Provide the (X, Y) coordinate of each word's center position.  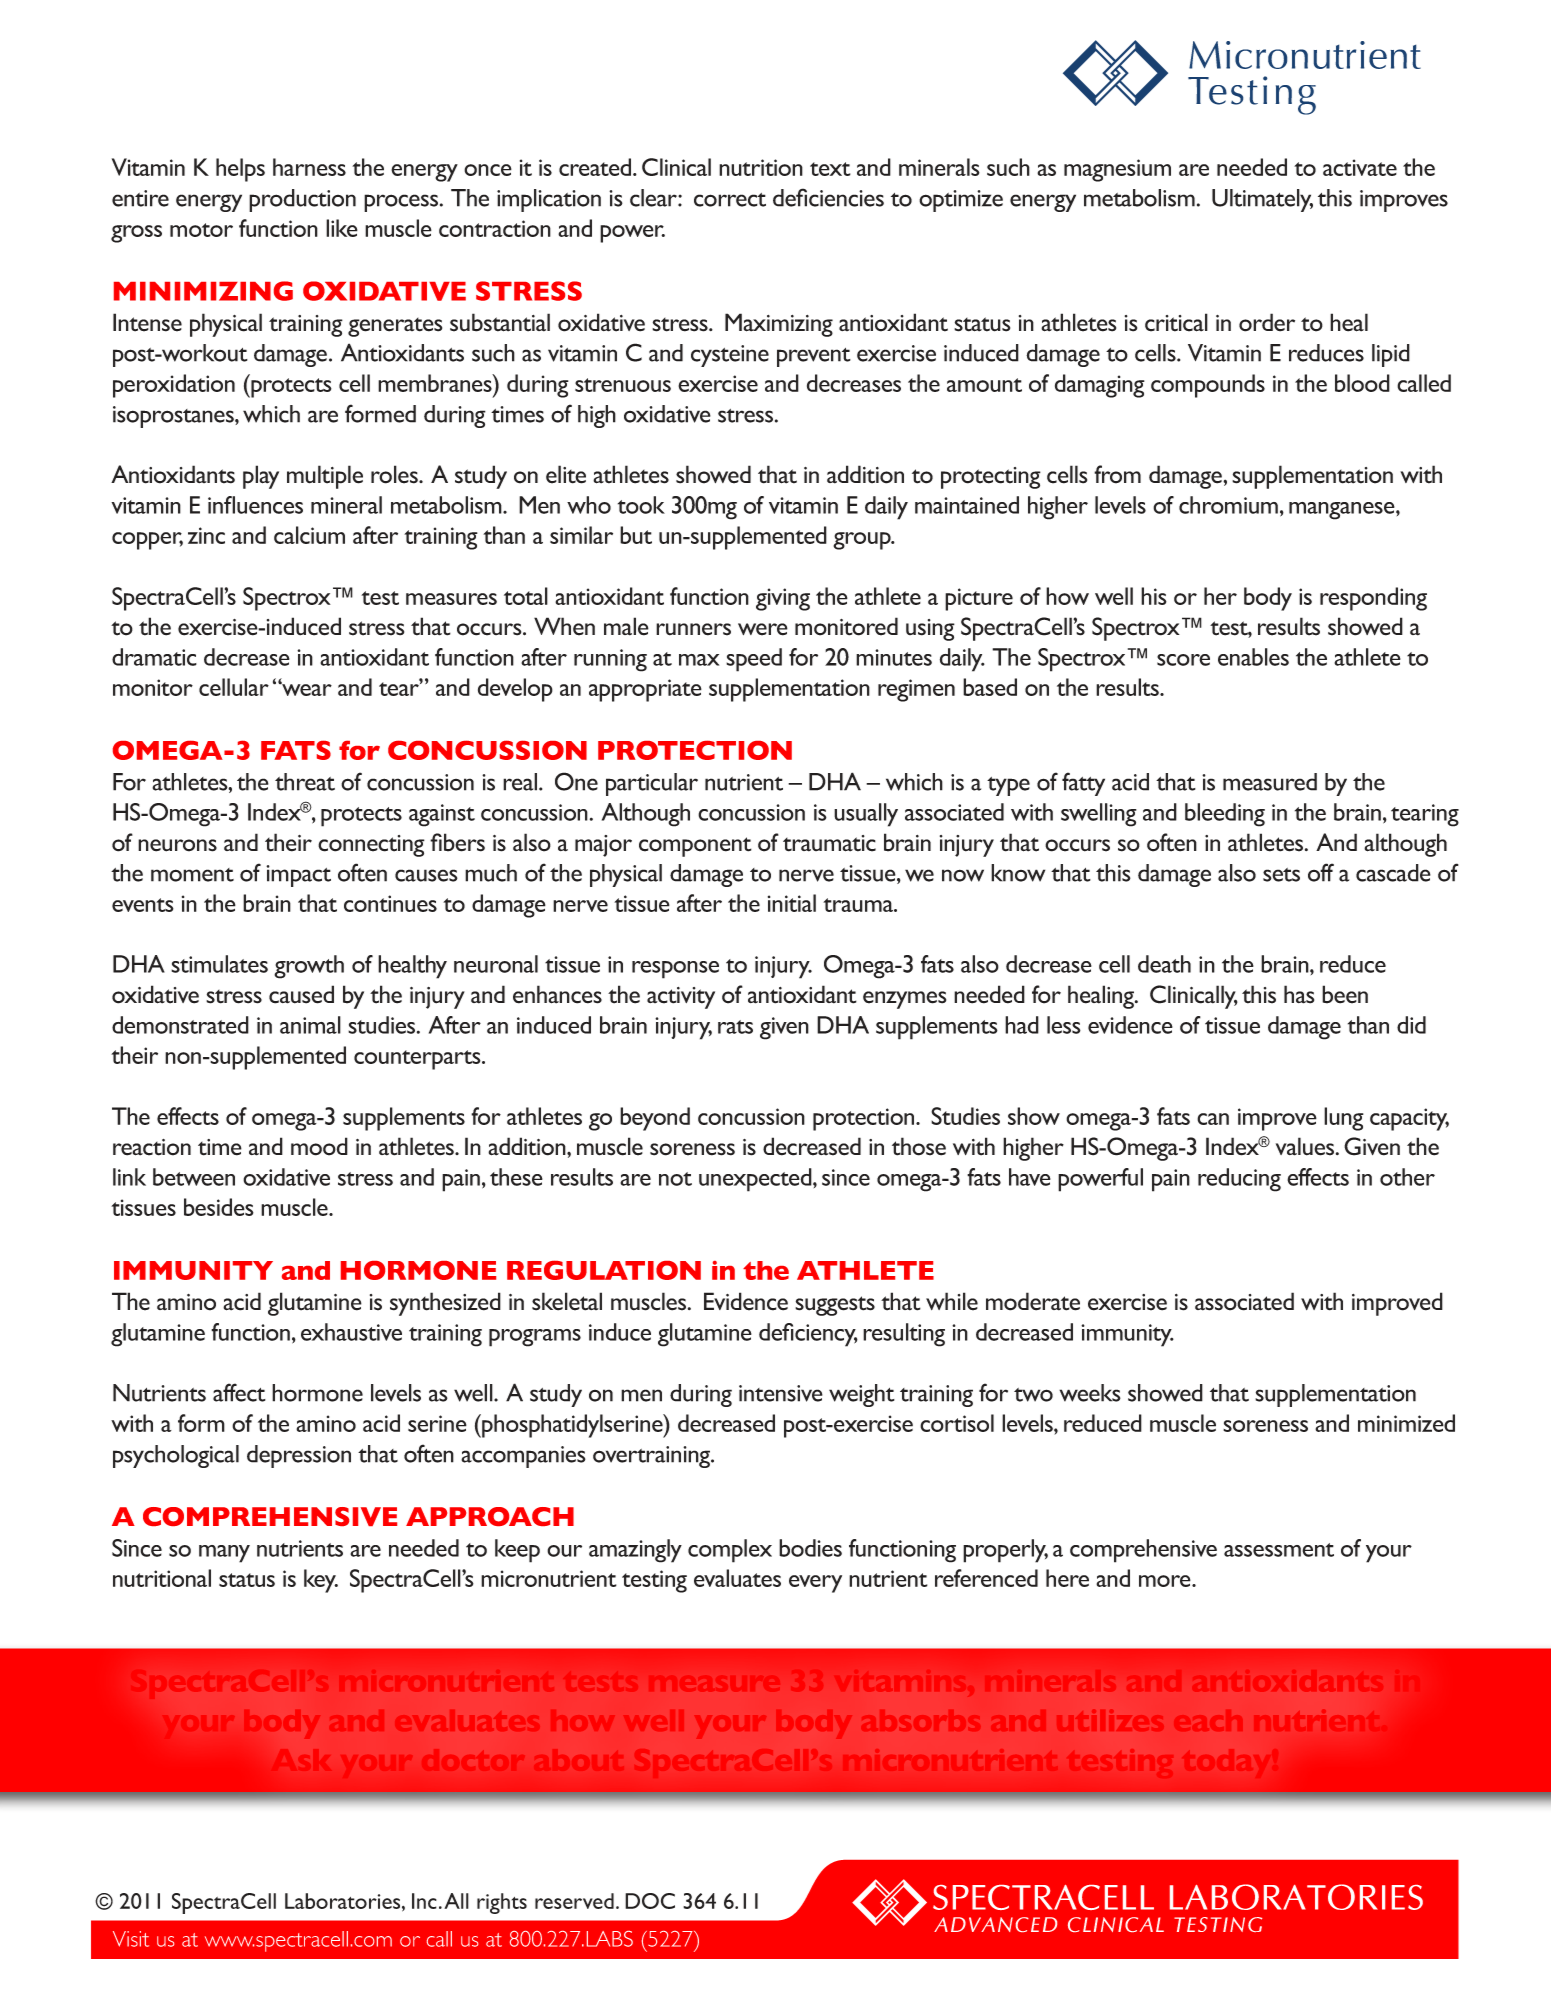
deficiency (808, 1335)
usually (866, 815)
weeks (1090, 1393)
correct (730, 200)
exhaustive (351, 1332)
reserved (574, 1901)
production (302, 200)
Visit (131, 1939)
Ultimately (1262, 200)
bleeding (1225, 815)
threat (305, 782)
